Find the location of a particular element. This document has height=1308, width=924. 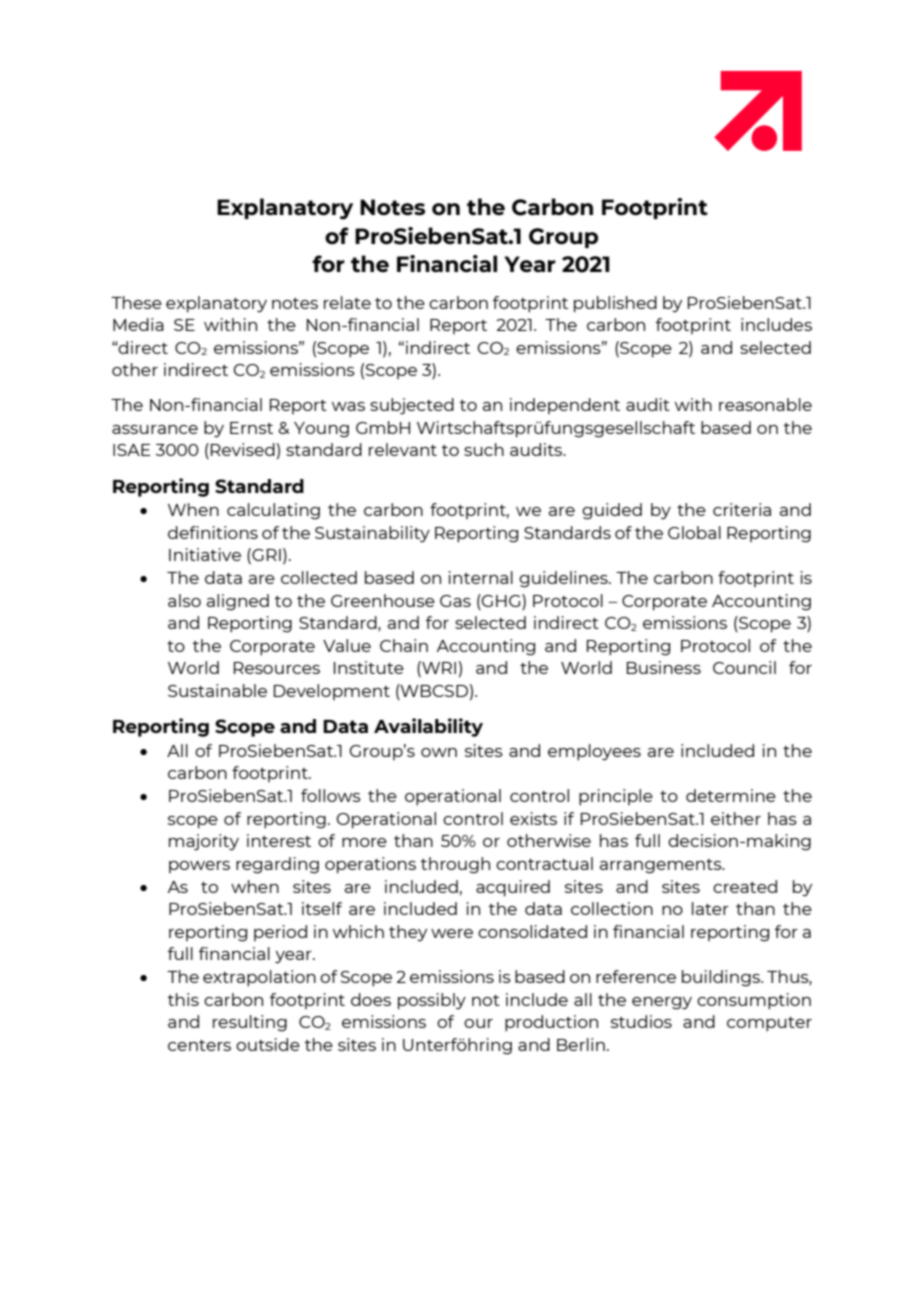

arrangements is located at coordinates (662, 866).
